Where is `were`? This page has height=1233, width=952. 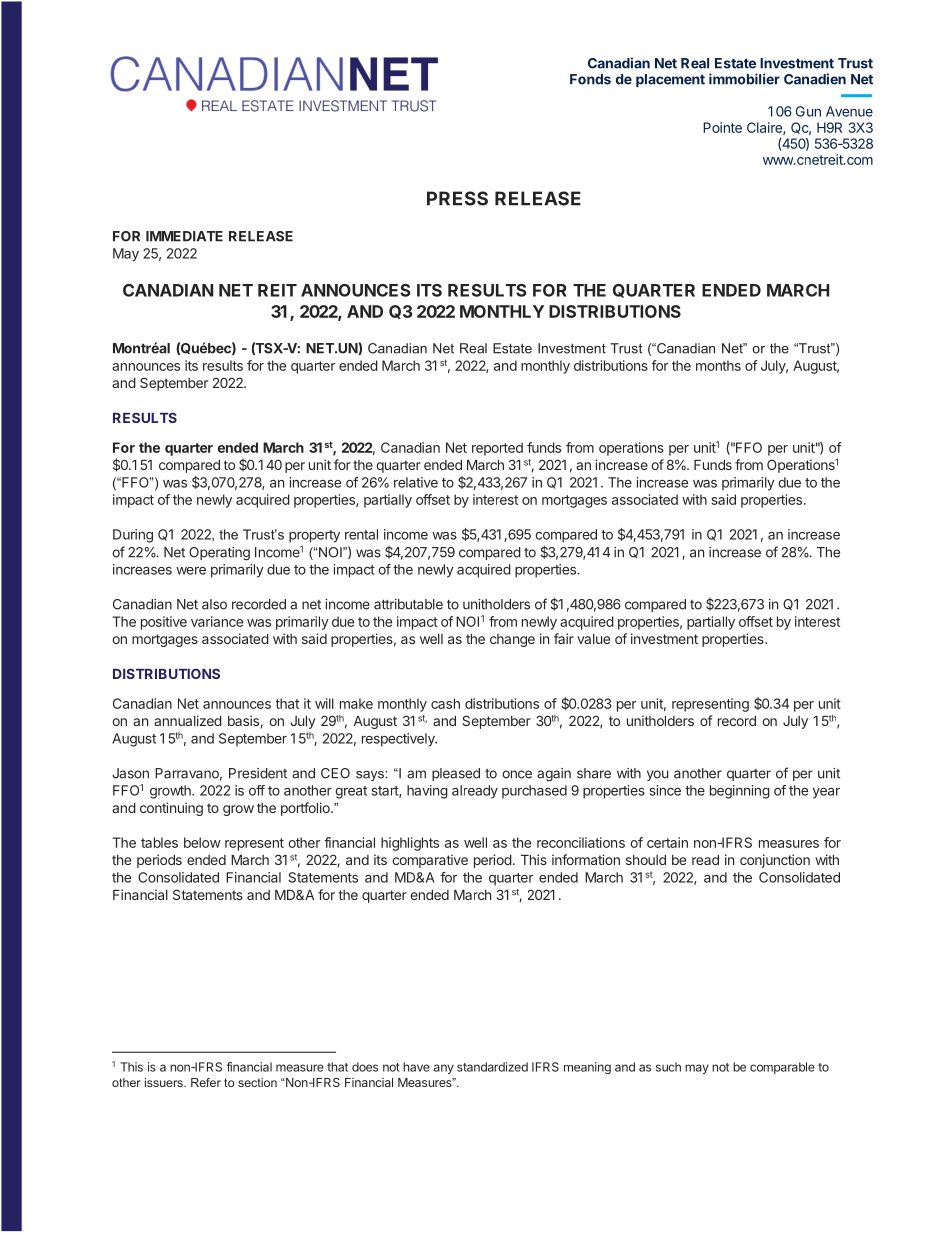
were is located at coordinates (191, 570).
